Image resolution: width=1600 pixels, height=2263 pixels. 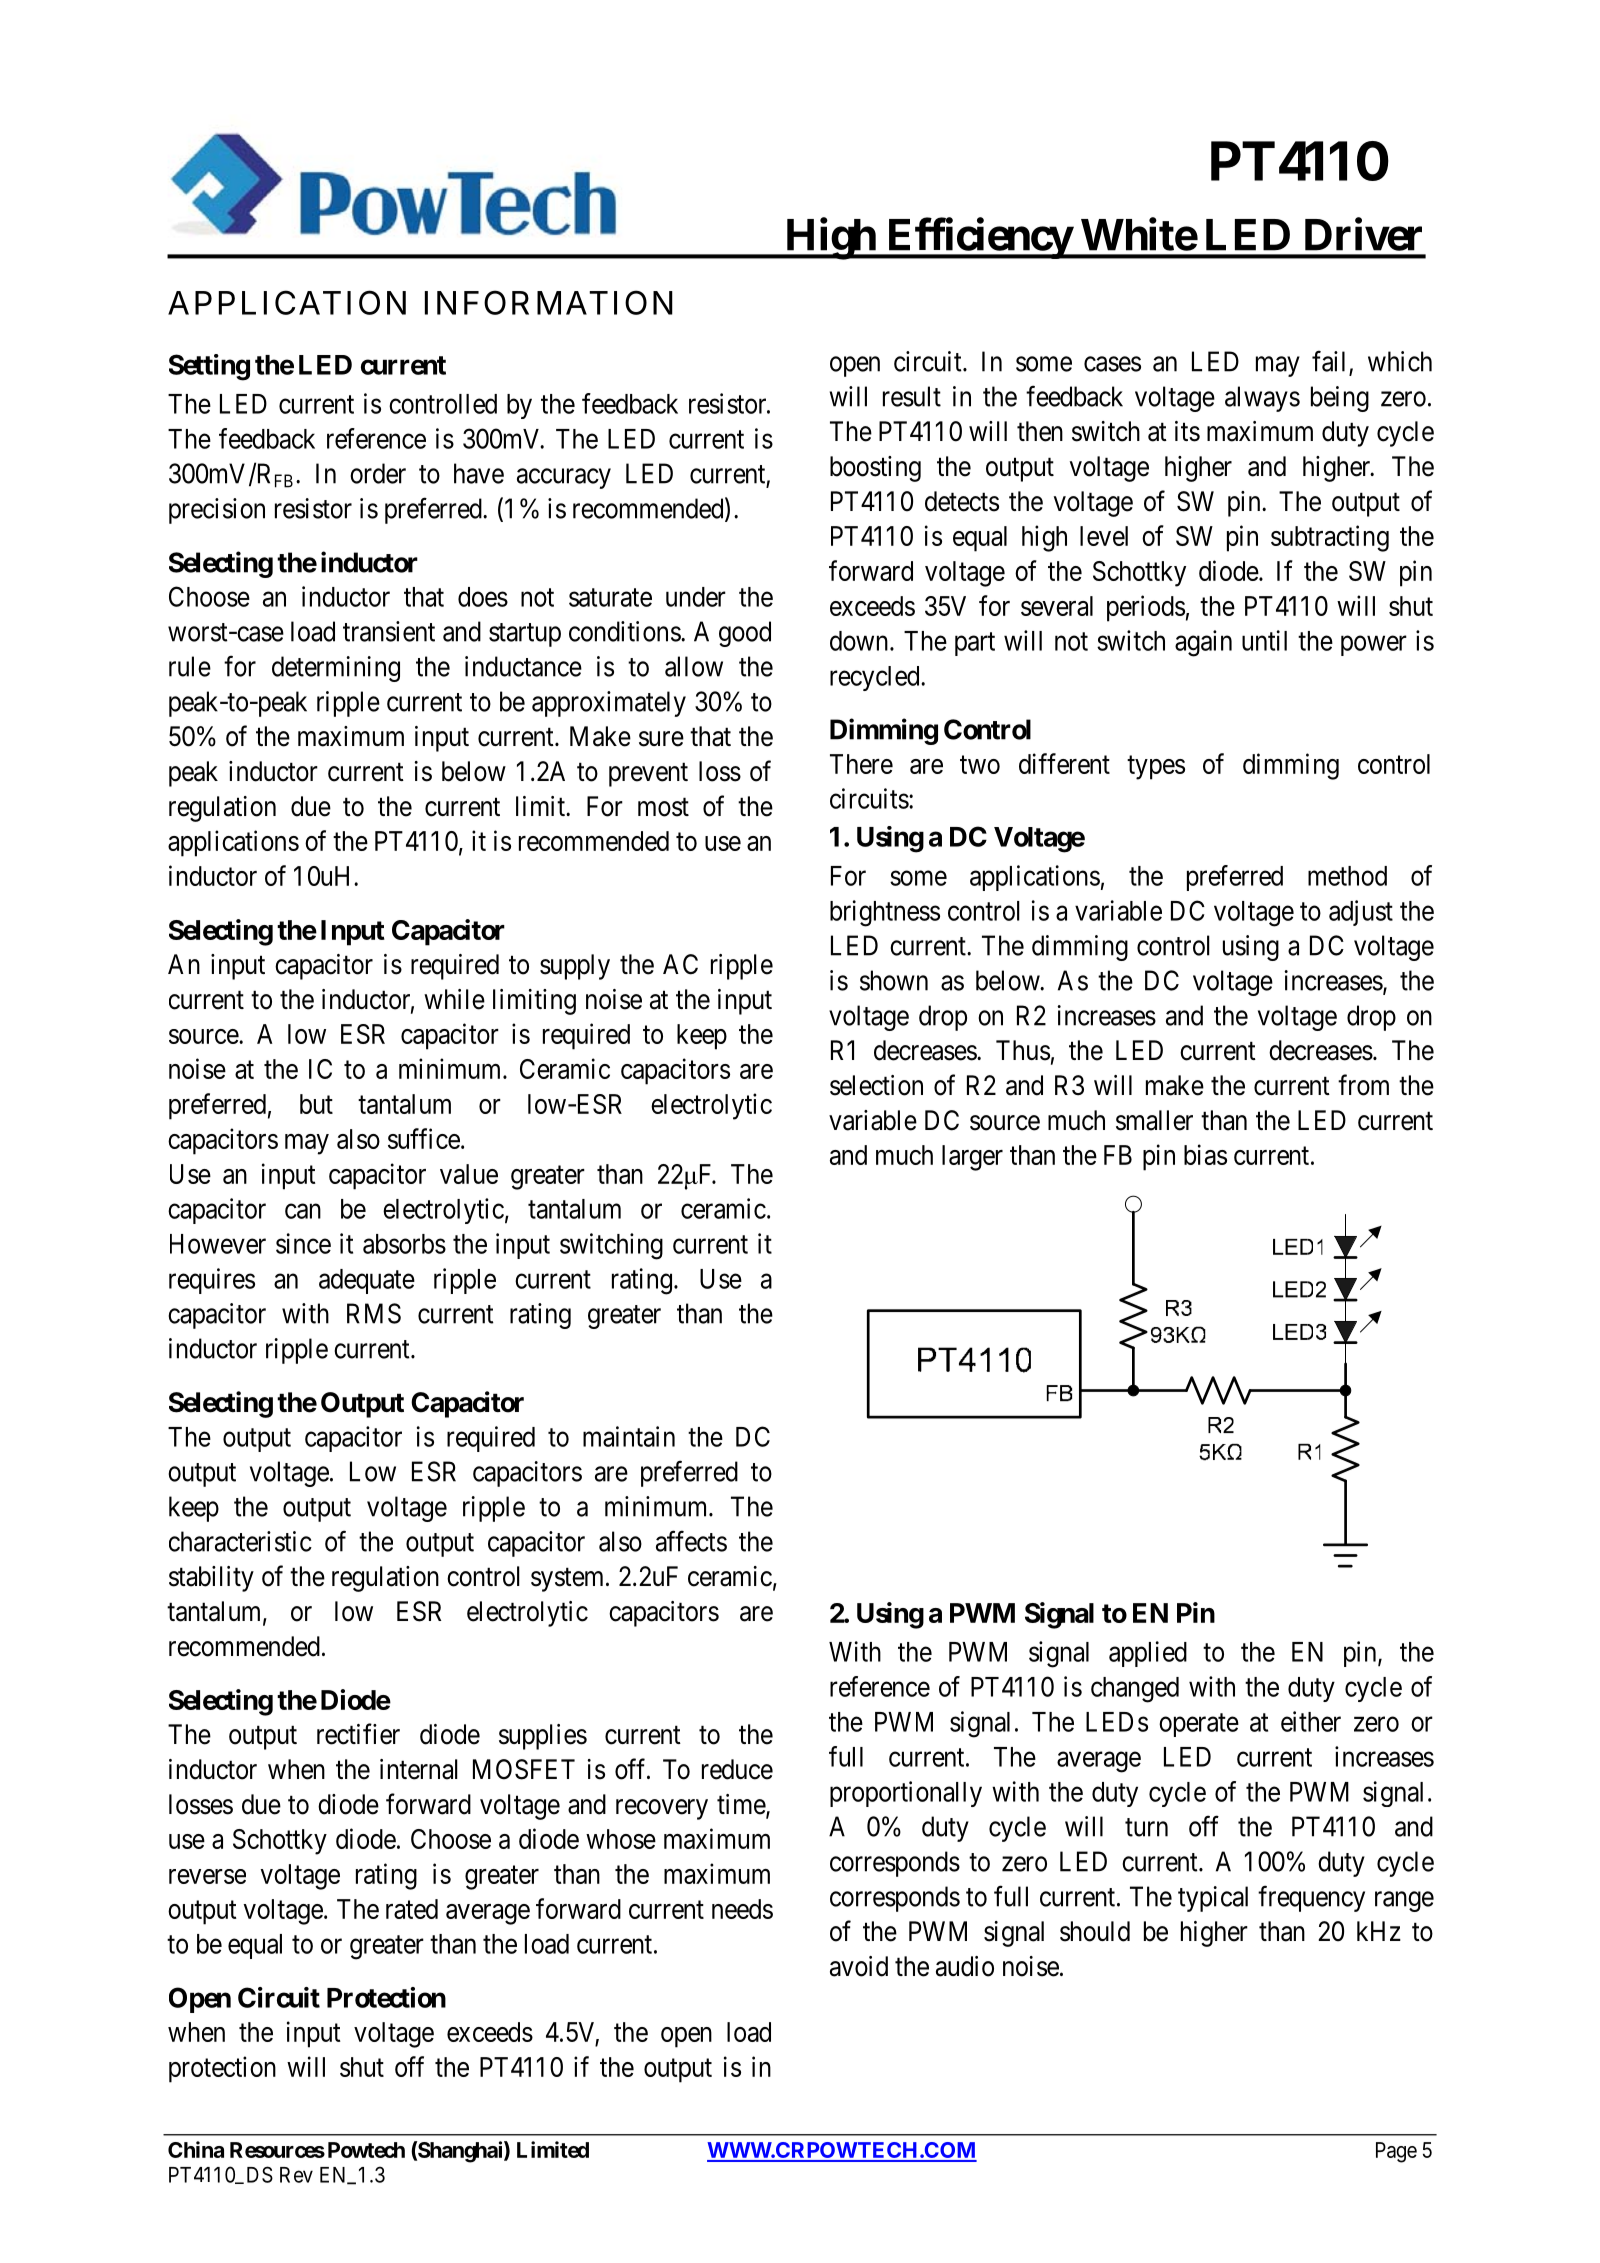 I want to click on result, so click(x=912, y=396).
